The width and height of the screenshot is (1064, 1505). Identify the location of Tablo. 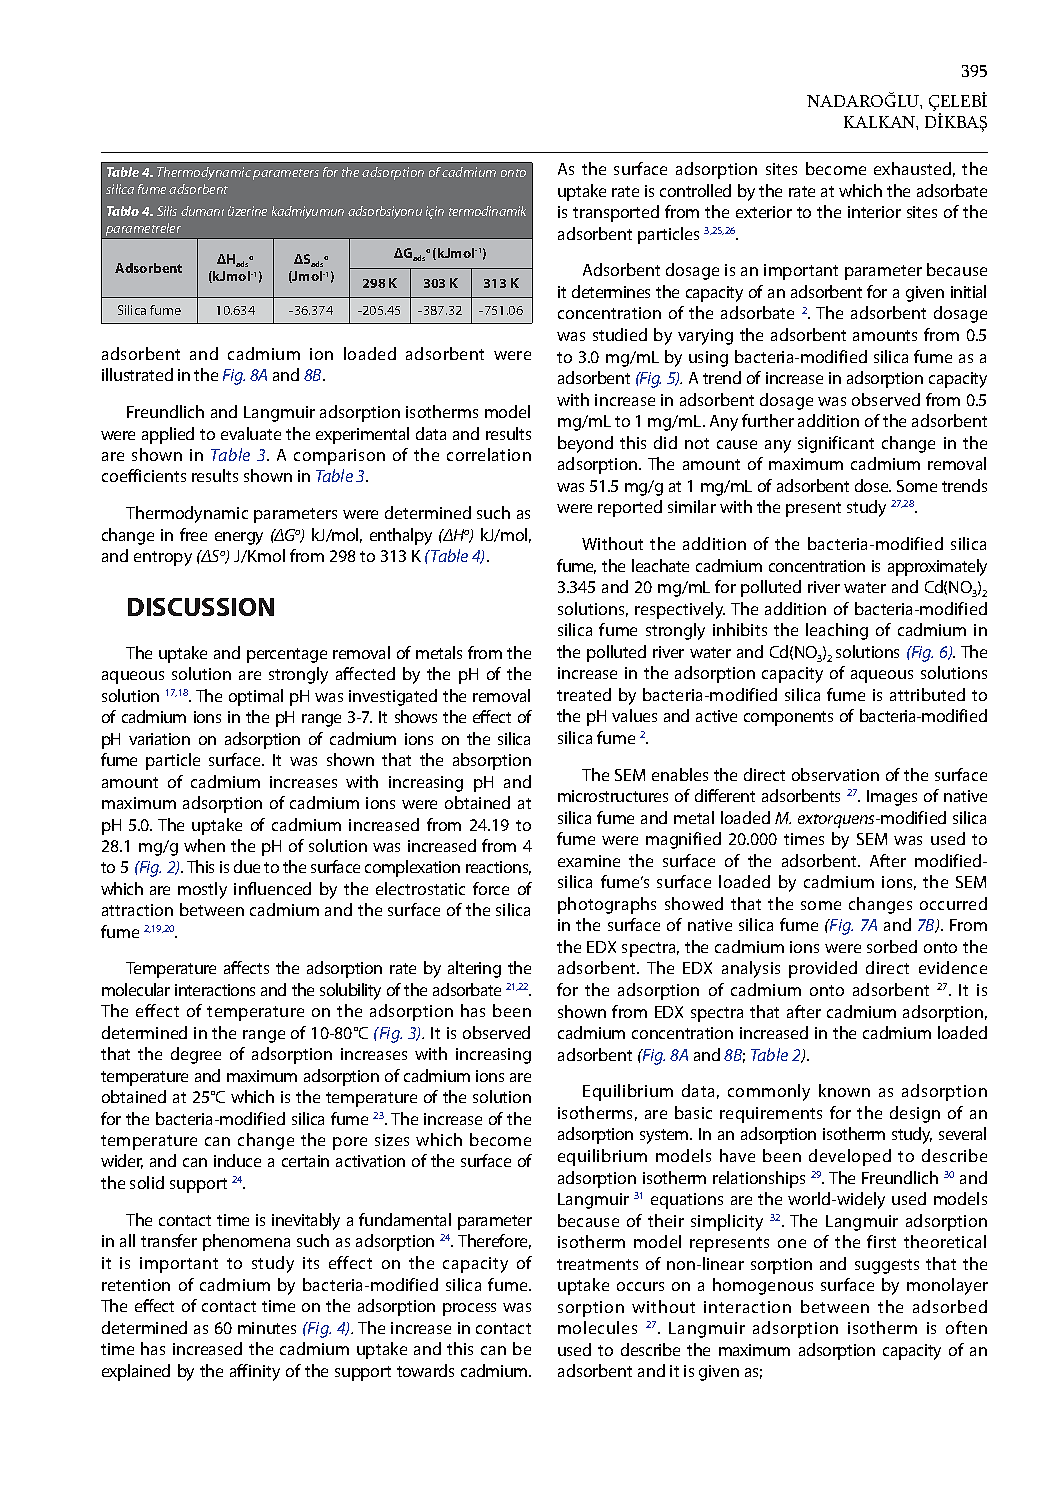
(123, 211).
